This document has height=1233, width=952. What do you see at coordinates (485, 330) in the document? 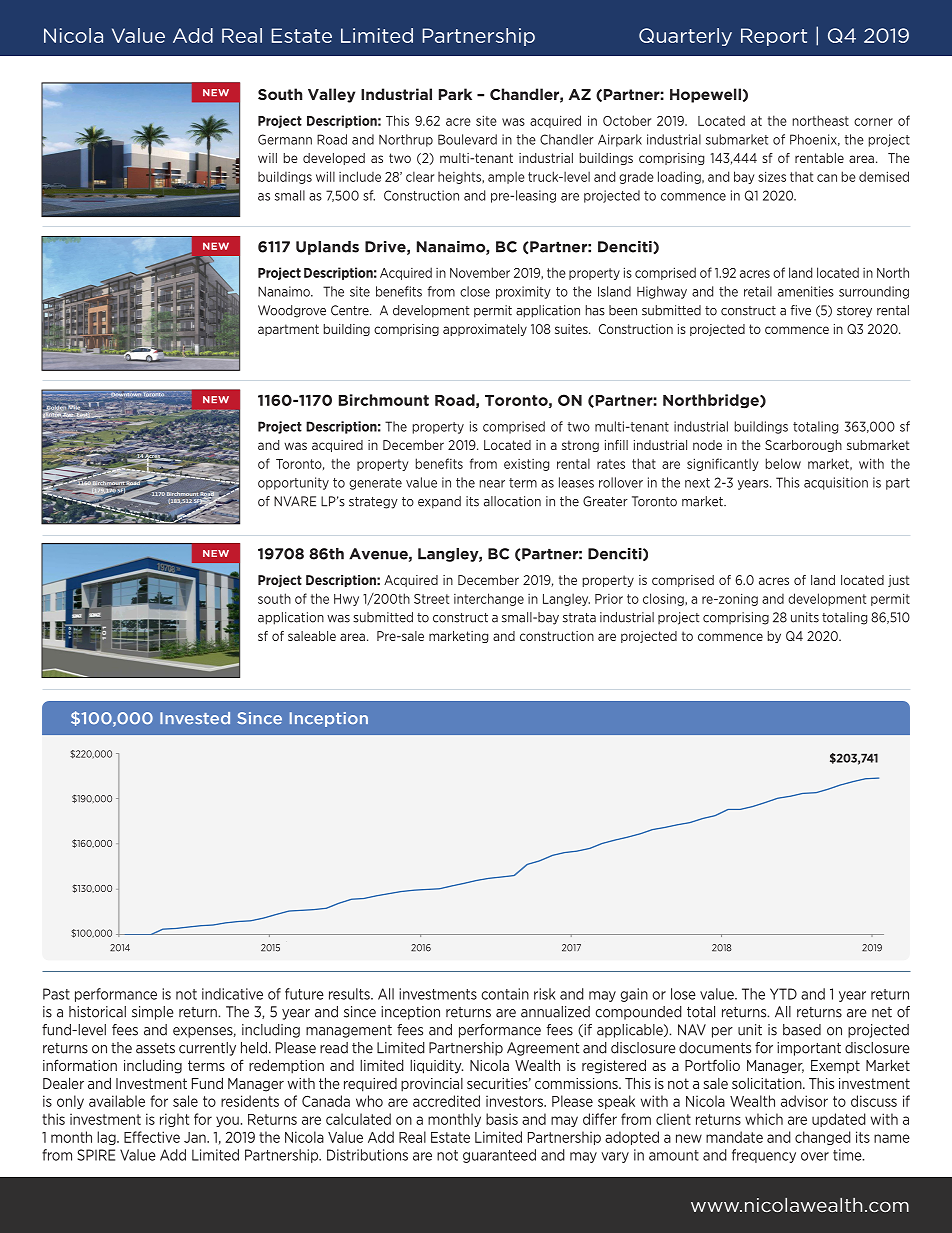
I see `approximately` at bounding box center [485, 330].
